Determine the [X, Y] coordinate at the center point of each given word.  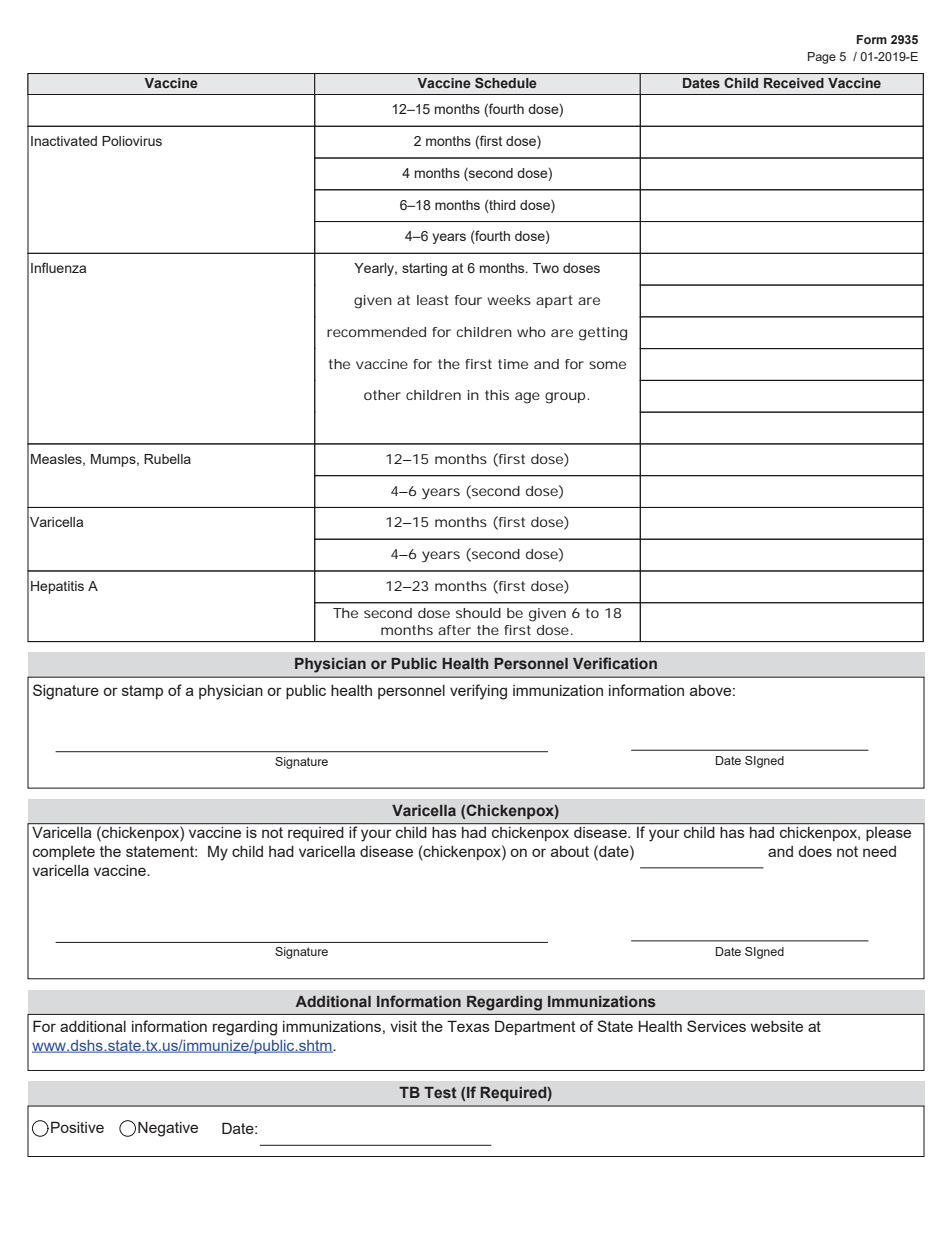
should [478, 613]
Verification [615, 663]
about [570, 851]
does [815, 851]
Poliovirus [132, 141]
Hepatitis [57, 587]
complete [64, 853]
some [607, 365]
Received [794, 83]
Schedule [506, 82]
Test [440, 1092]
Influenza [58, 267]
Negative [168, 1129]
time [513, 364]
